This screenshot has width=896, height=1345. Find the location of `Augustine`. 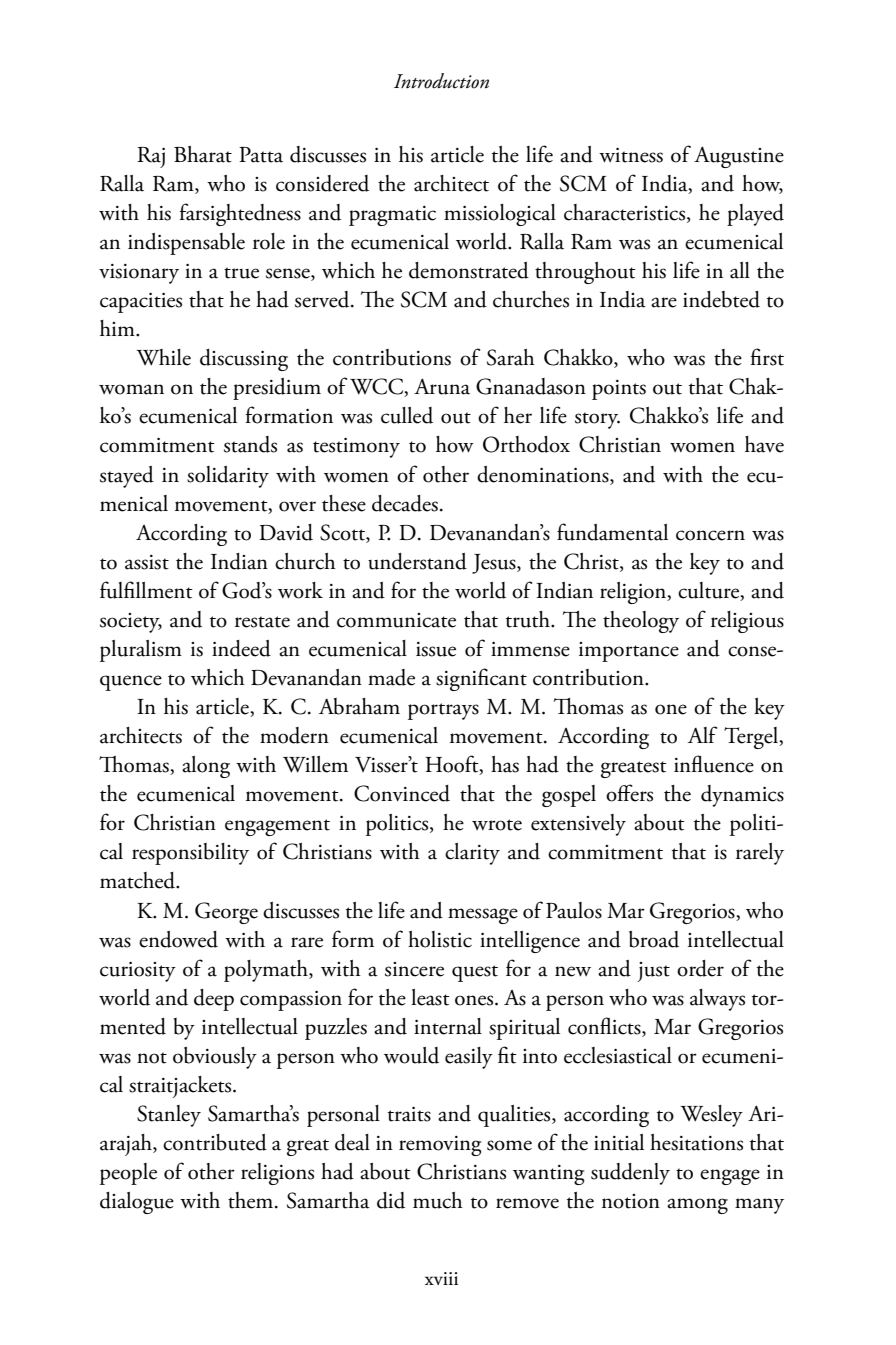

Augustine is located at coordinates (739, 157).
